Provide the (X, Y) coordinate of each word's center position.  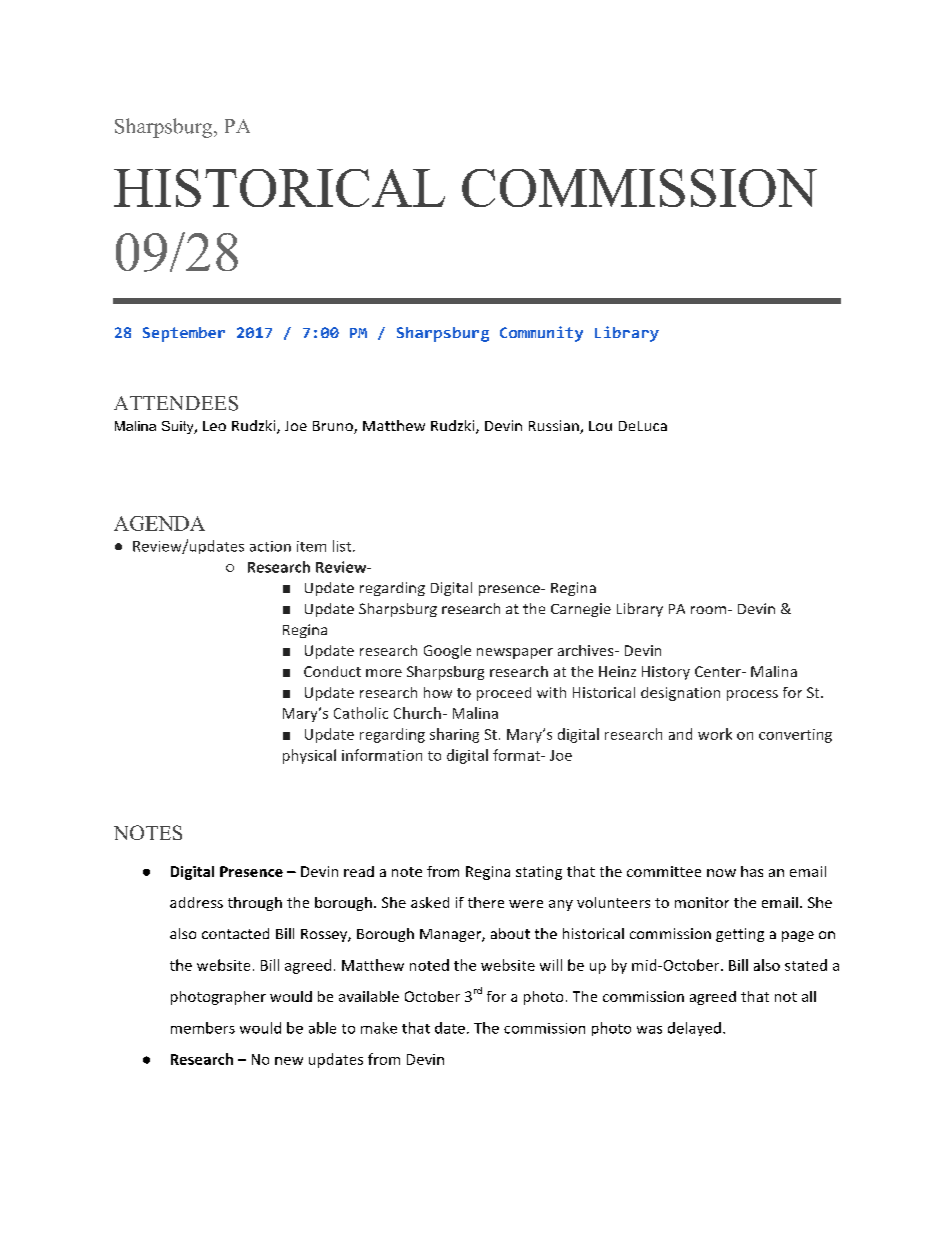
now (721, 873)
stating (539, 873)
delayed (694, 1029)
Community (541, 334)
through (255, 904)
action (270, 546)
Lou (600, 426)
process (752, 695)
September (184, 334)
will (551, 965)
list (343, 546)
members (203, 1028)
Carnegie (581, 610)
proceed (504, 694)
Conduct (332, 671)
